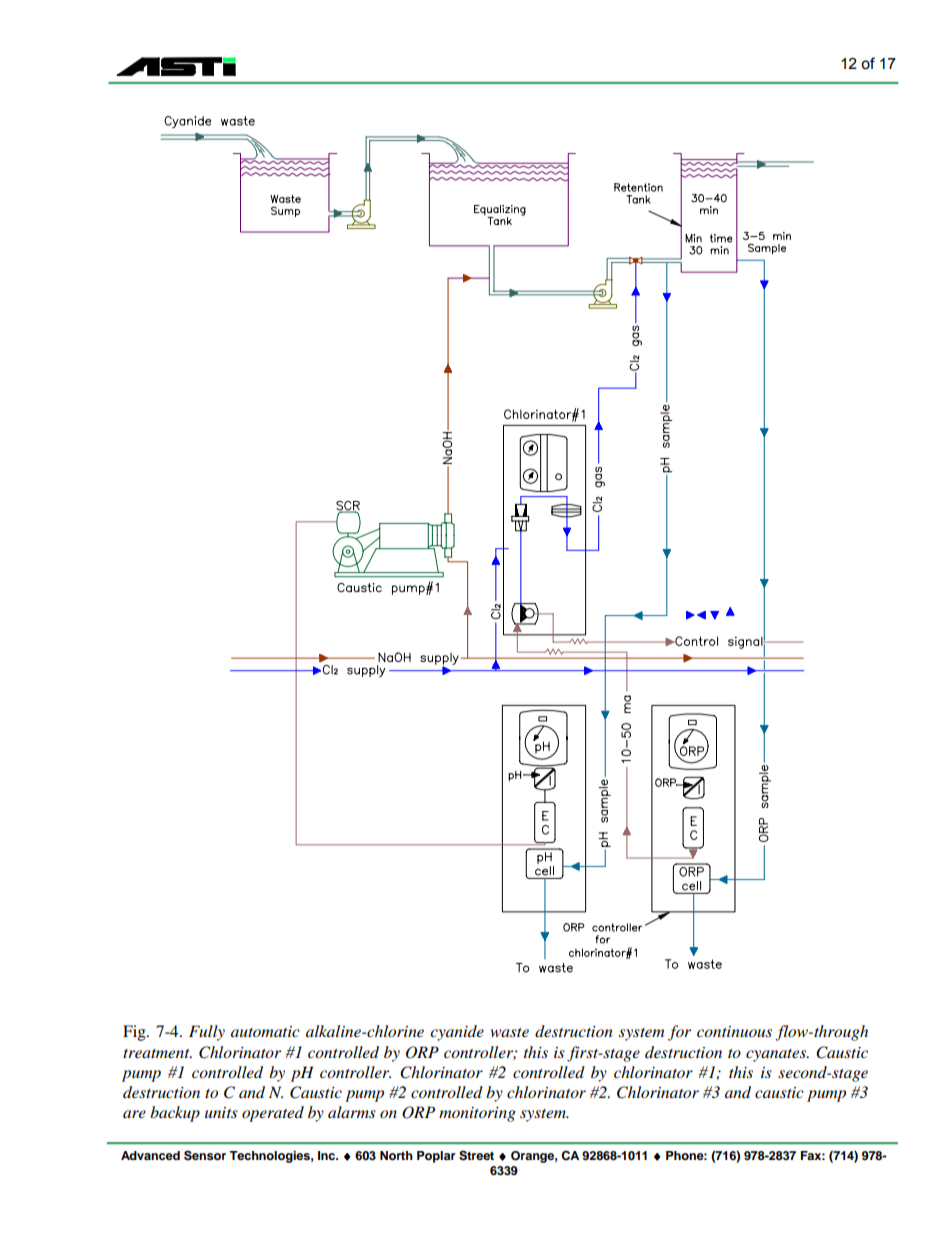 This screenshot has height=1233, width=952. I want to click on alarms, so click(352, 1112).
